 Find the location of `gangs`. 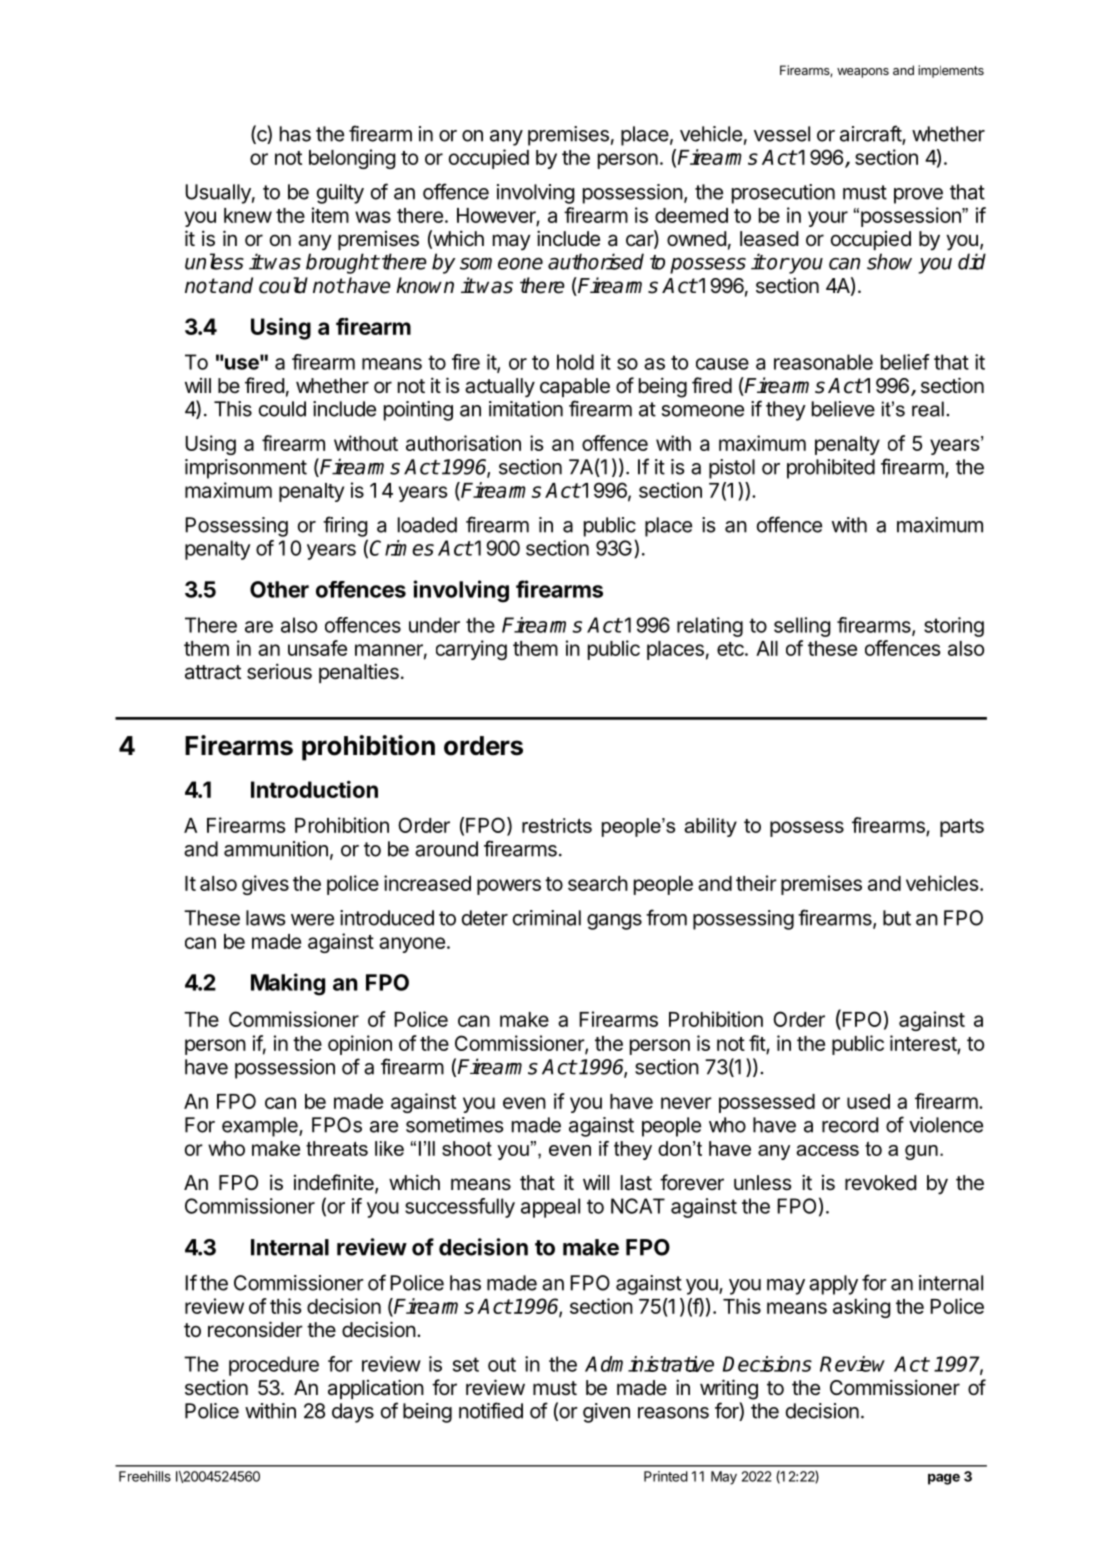

gangs is located at coordinates (614, 922).
